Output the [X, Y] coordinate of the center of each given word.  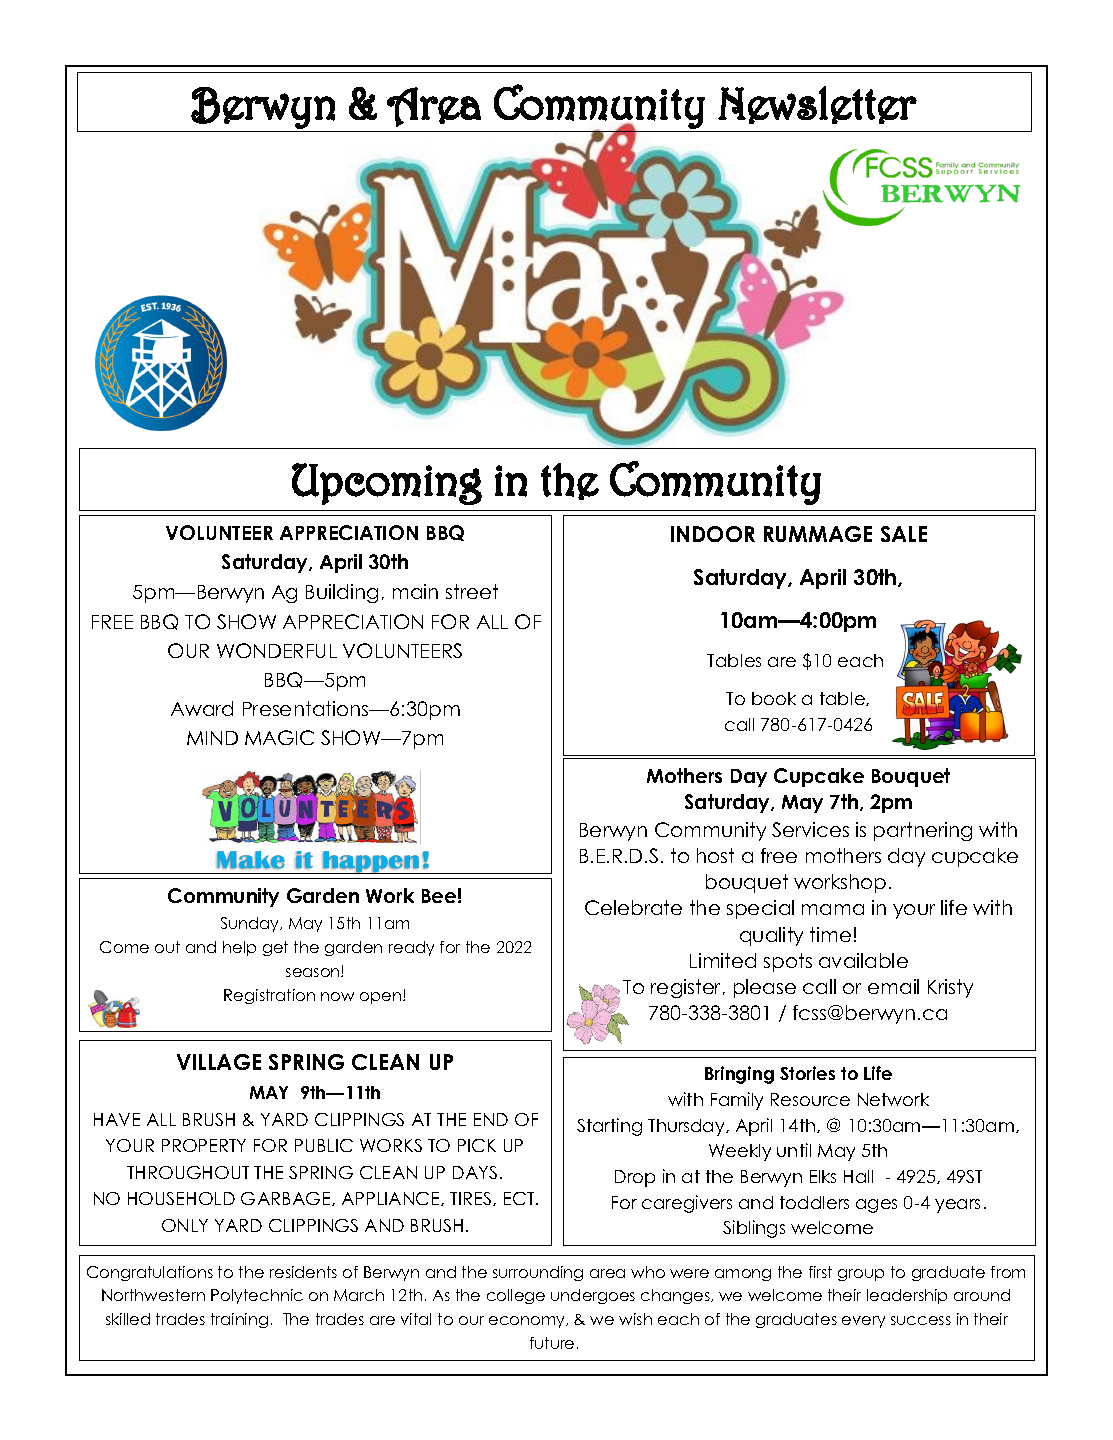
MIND [212, 738]
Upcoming [387, 484]
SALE [904, 534]
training [239, 1320]
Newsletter [817, 105]
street [472, 591]
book [774, 698]
